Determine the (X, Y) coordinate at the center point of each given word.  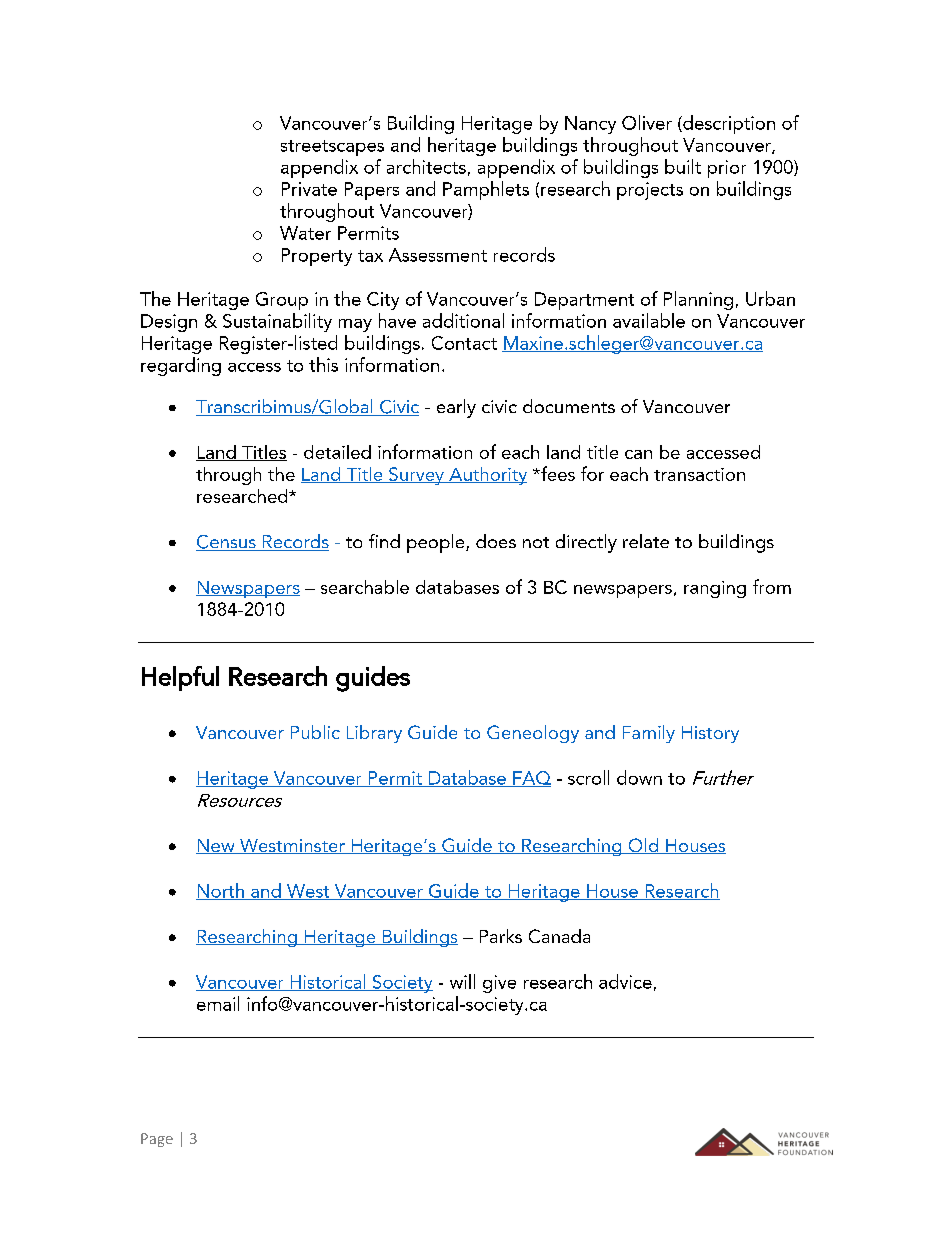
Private (309, 189)
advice (625, 981)
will (462, 981)
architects (426, 166)
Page (157, 1140)
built (683, 166)
